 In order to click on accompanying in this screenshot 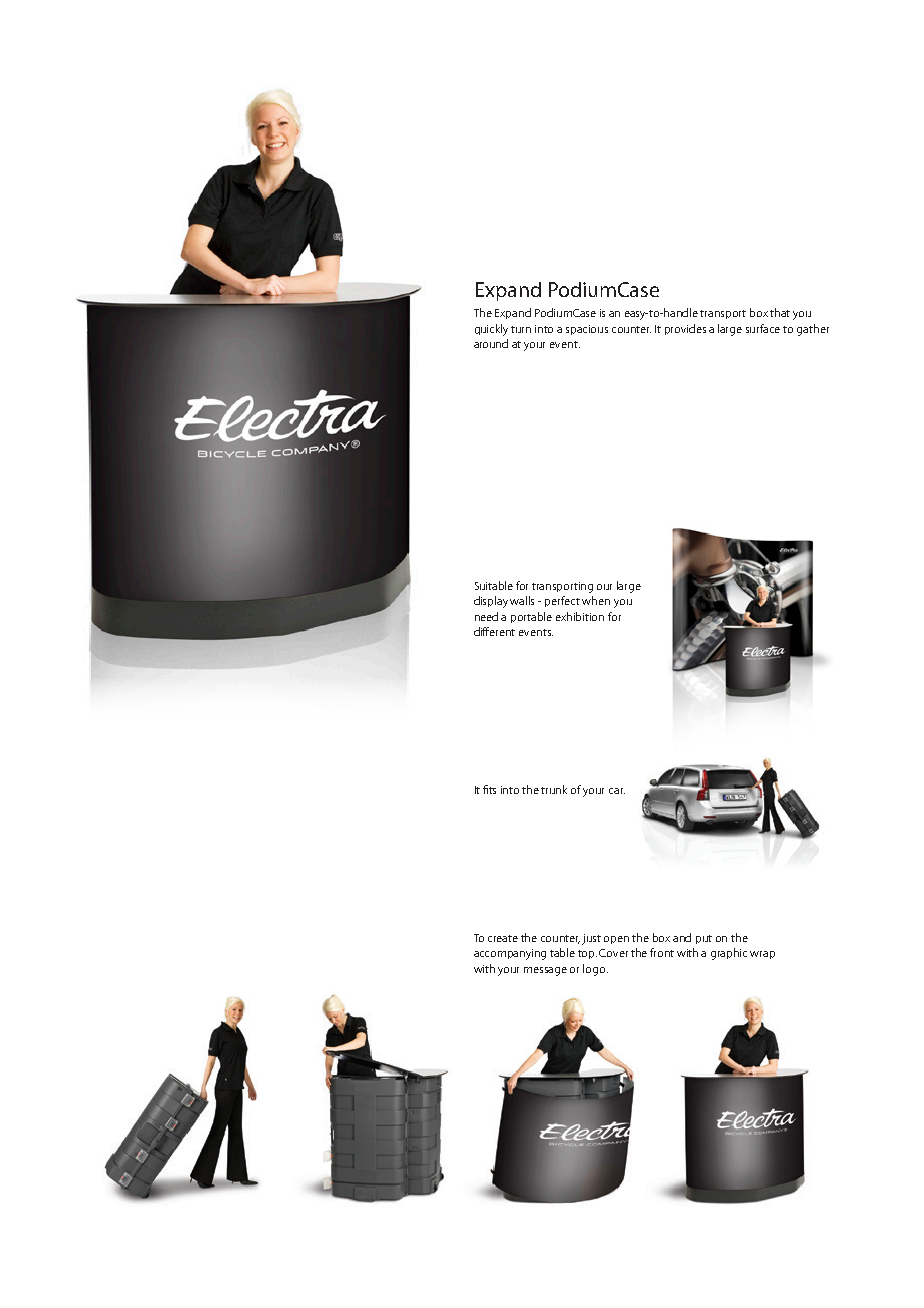, I will do `click(510, 954)`.
